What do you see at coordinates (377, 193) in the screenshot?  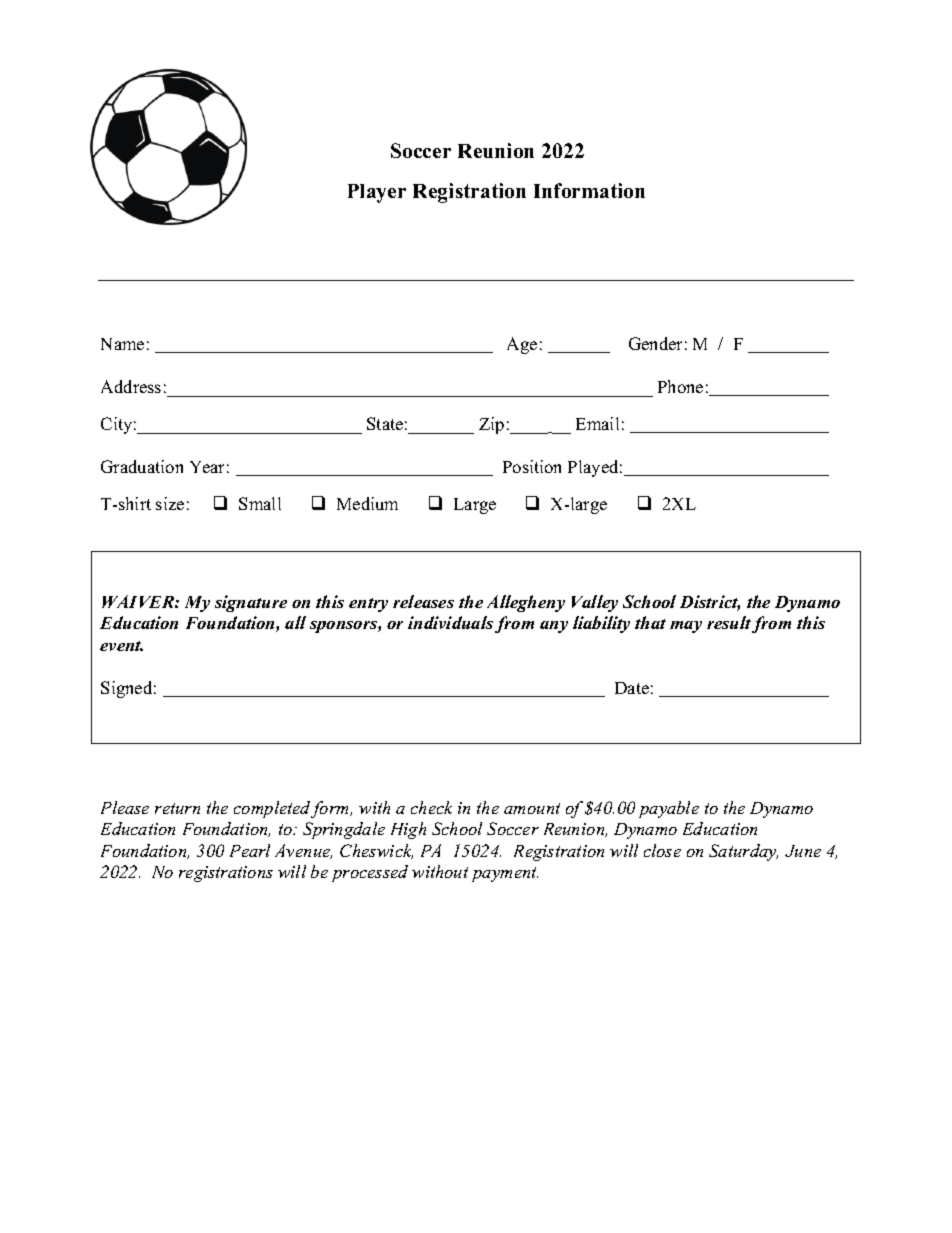 I see `Player` at bounding box center [377, 193].
